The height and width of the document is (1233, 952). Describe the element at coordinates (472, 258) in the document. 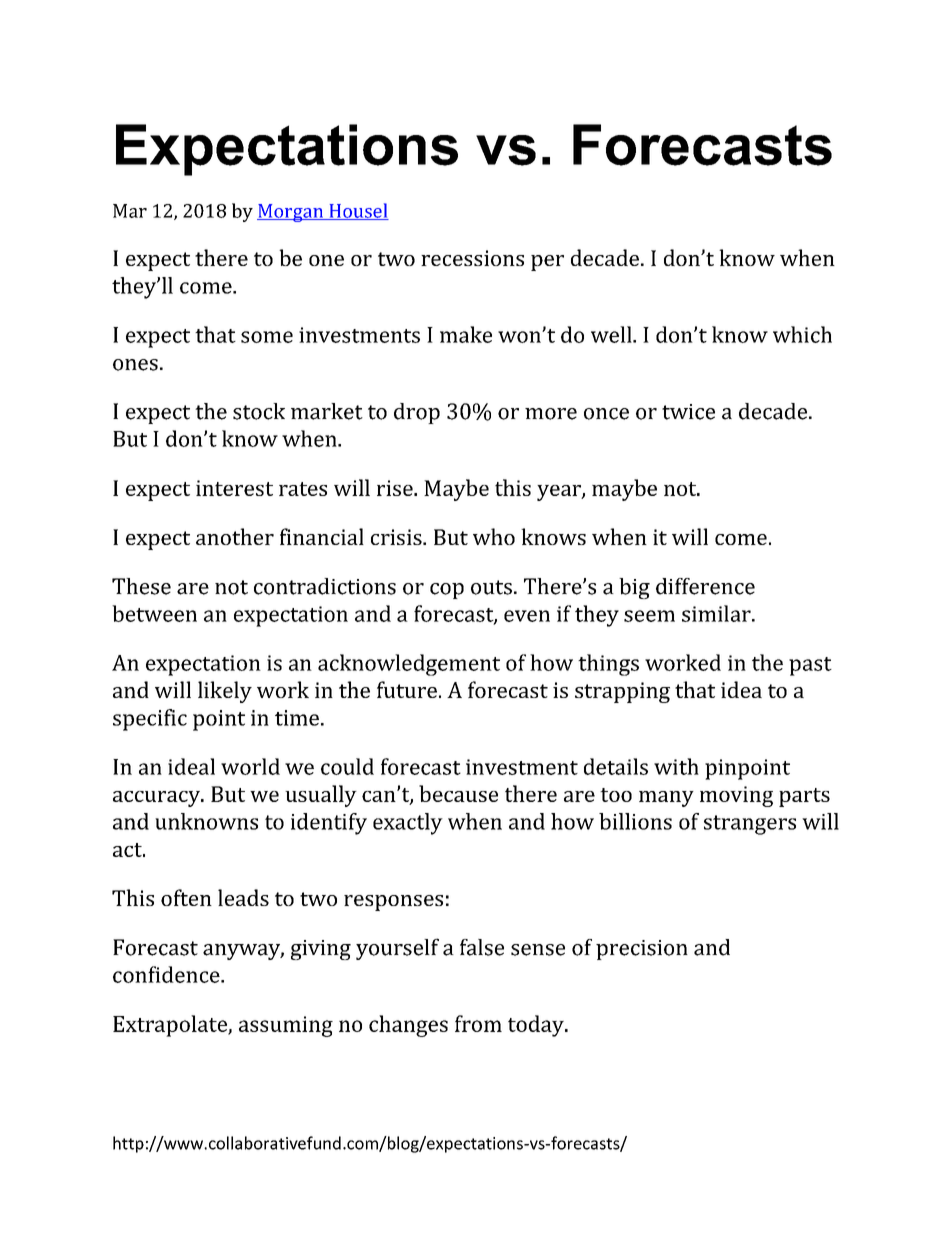

I see `recessions` at that location.
